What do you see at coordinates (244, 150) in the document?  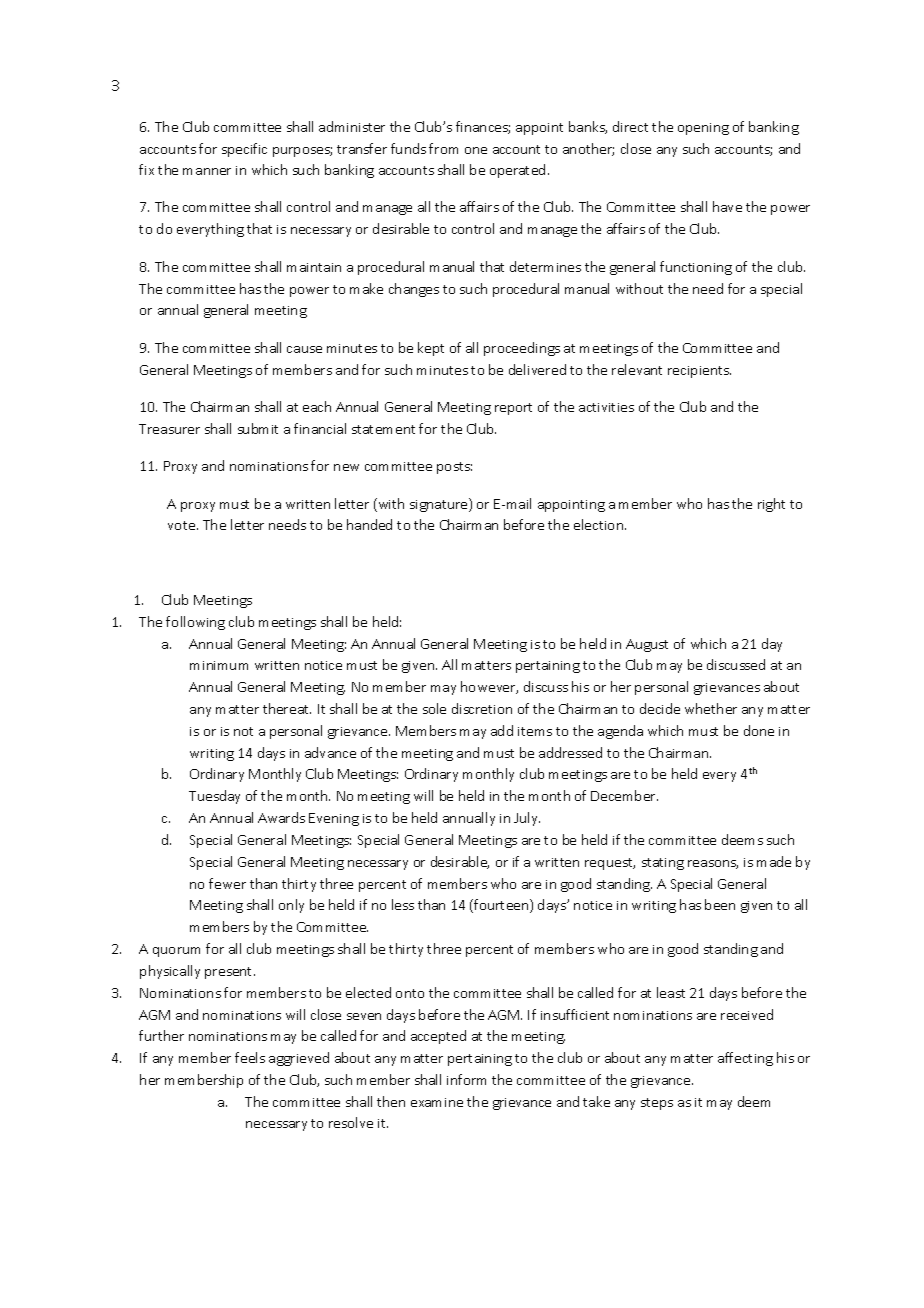 I see `specific` at bounding box center [244, 150].
